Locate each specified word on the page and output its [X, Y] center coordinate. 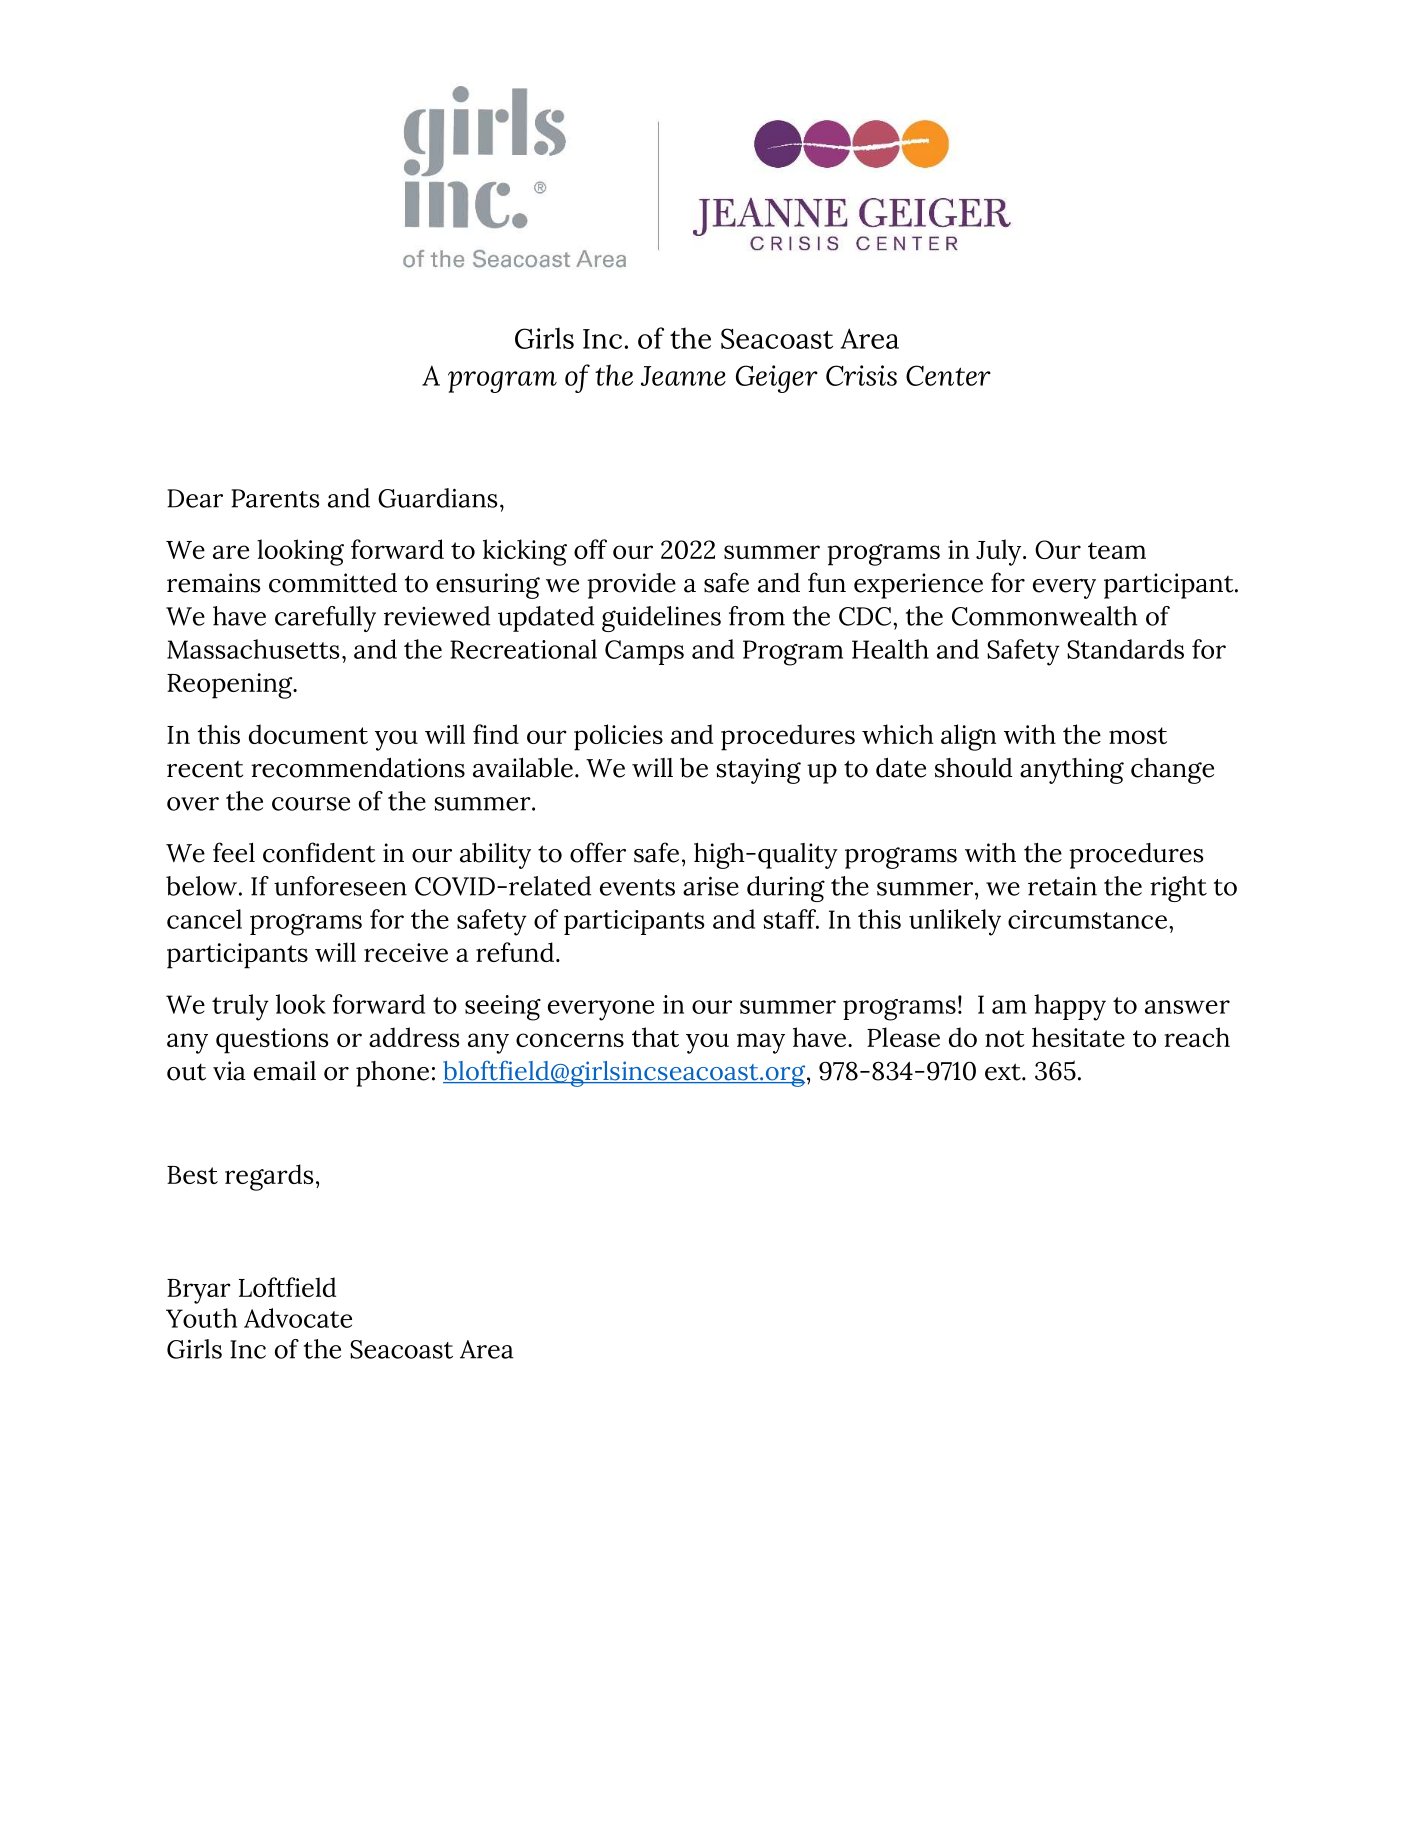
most [1138, 735]
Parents [275, 498]
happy [1070, 1007]
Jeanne [683, 376]
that [655, 1037]
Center [948, 375]
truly [240, 1007]
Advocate [298, 1318]
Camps [644, 652]
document [308, 734]
